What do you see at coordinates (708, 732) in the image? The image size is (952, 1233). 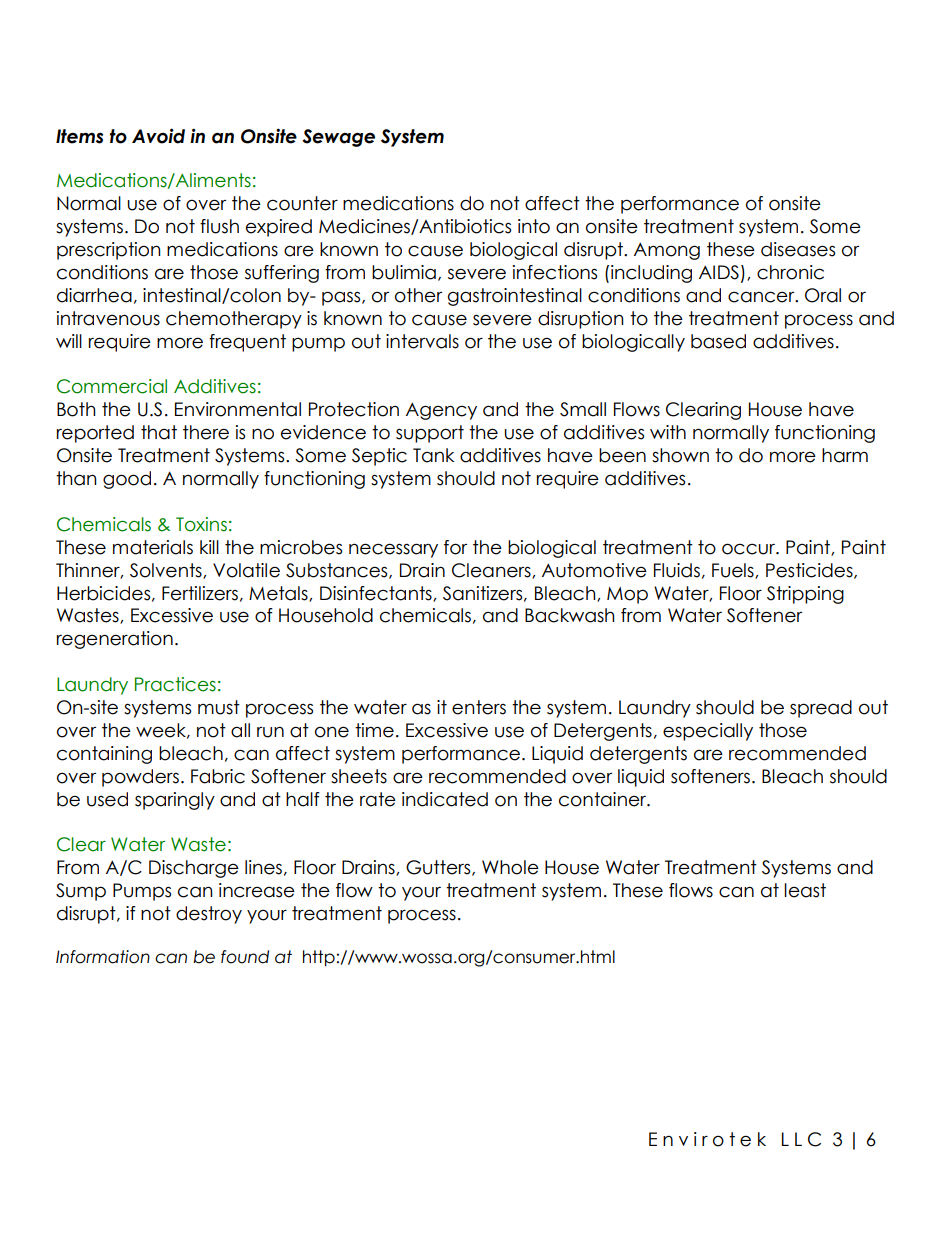 I see `especially` at bounding box center [708, 732].
